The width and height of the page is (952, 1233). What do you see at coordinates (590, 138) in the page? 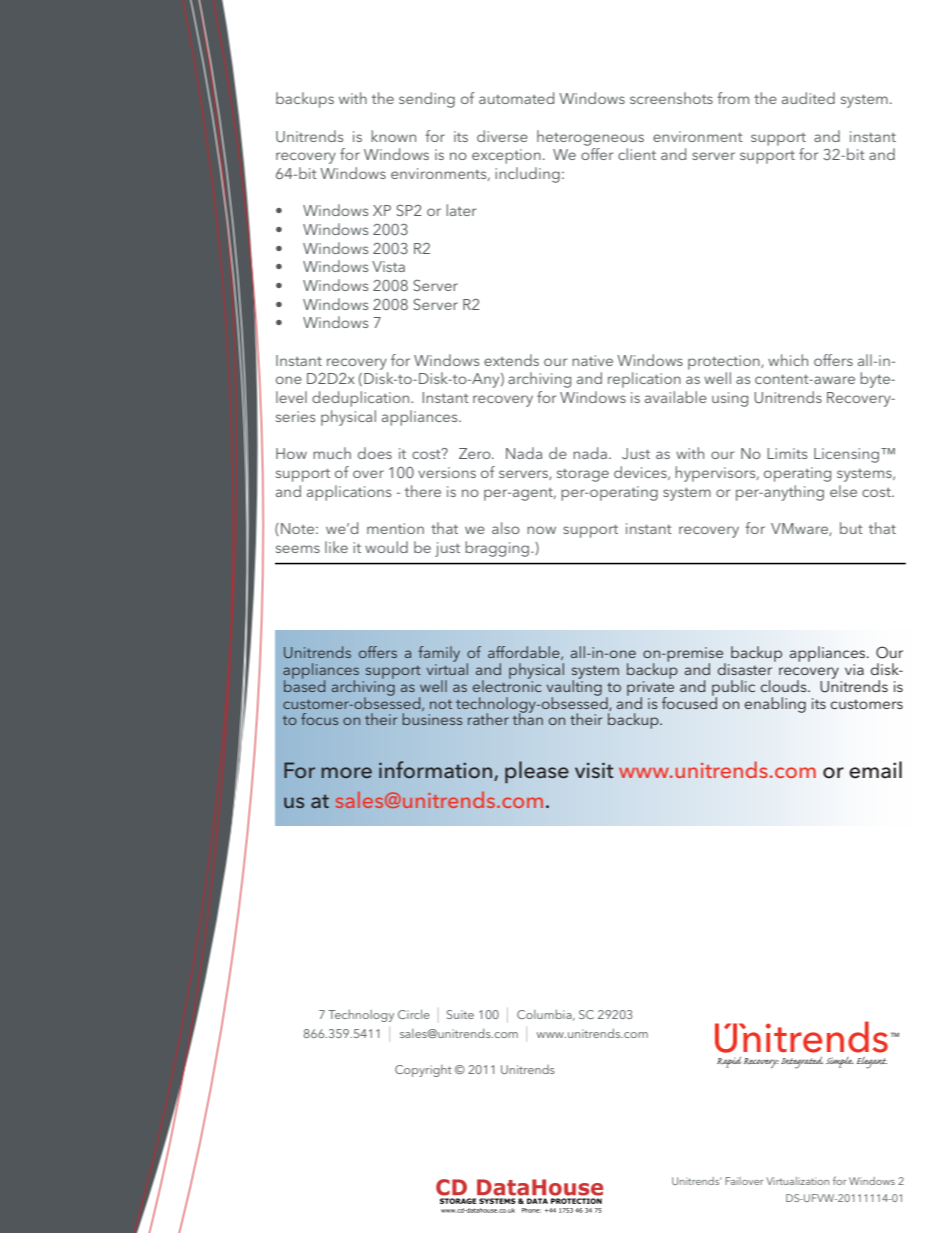
I see `heterogeneous` at bounding box center [590, 138].
